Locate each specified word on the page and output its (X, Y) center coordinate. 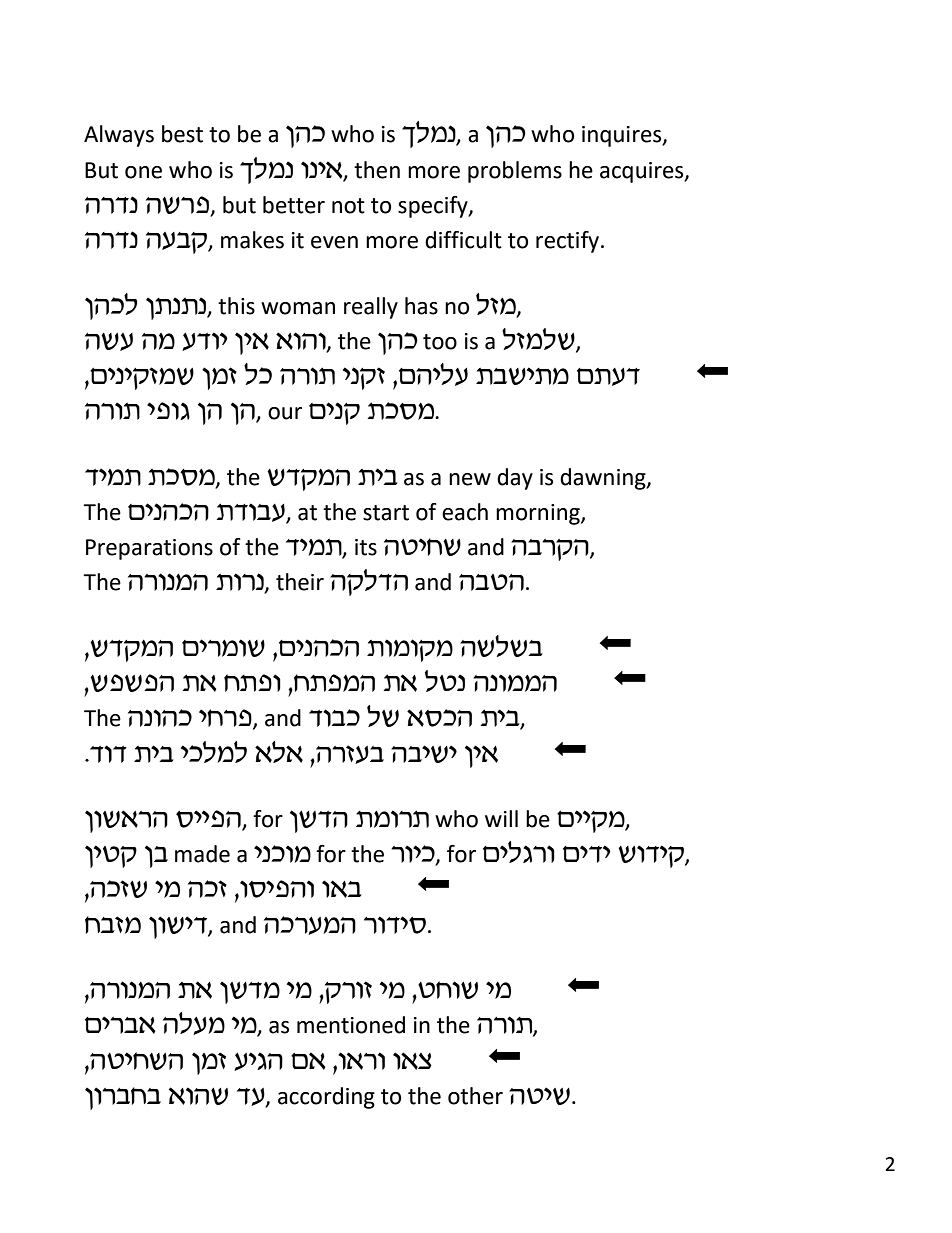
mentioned (351, 1025)
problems (515, 172)
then (377, 170)
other (475, 1096)
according (326, 1098)
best (182, 134)
